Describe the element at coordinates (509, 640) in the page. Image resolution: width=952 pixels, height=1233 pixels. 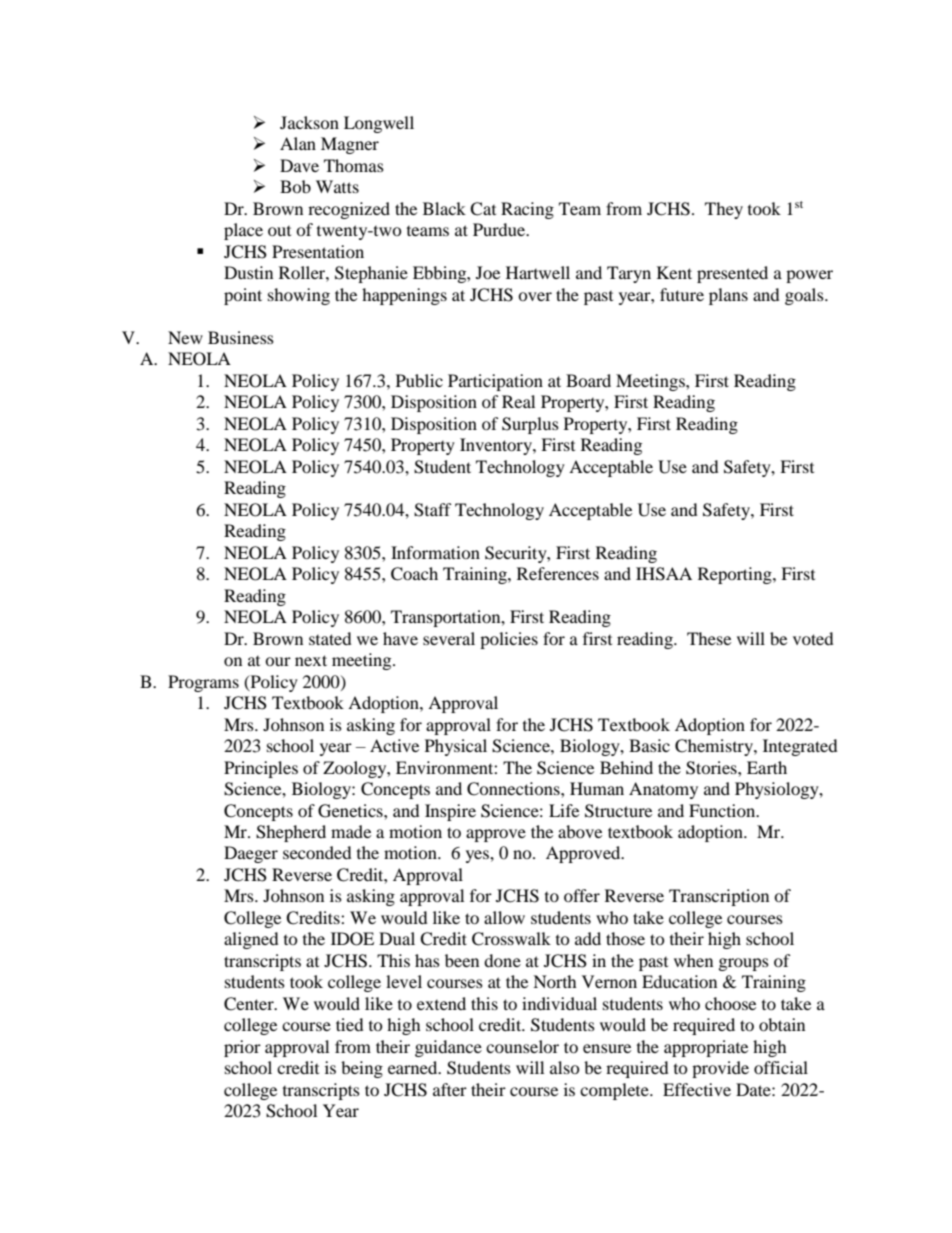
I see `policies` at that location.
